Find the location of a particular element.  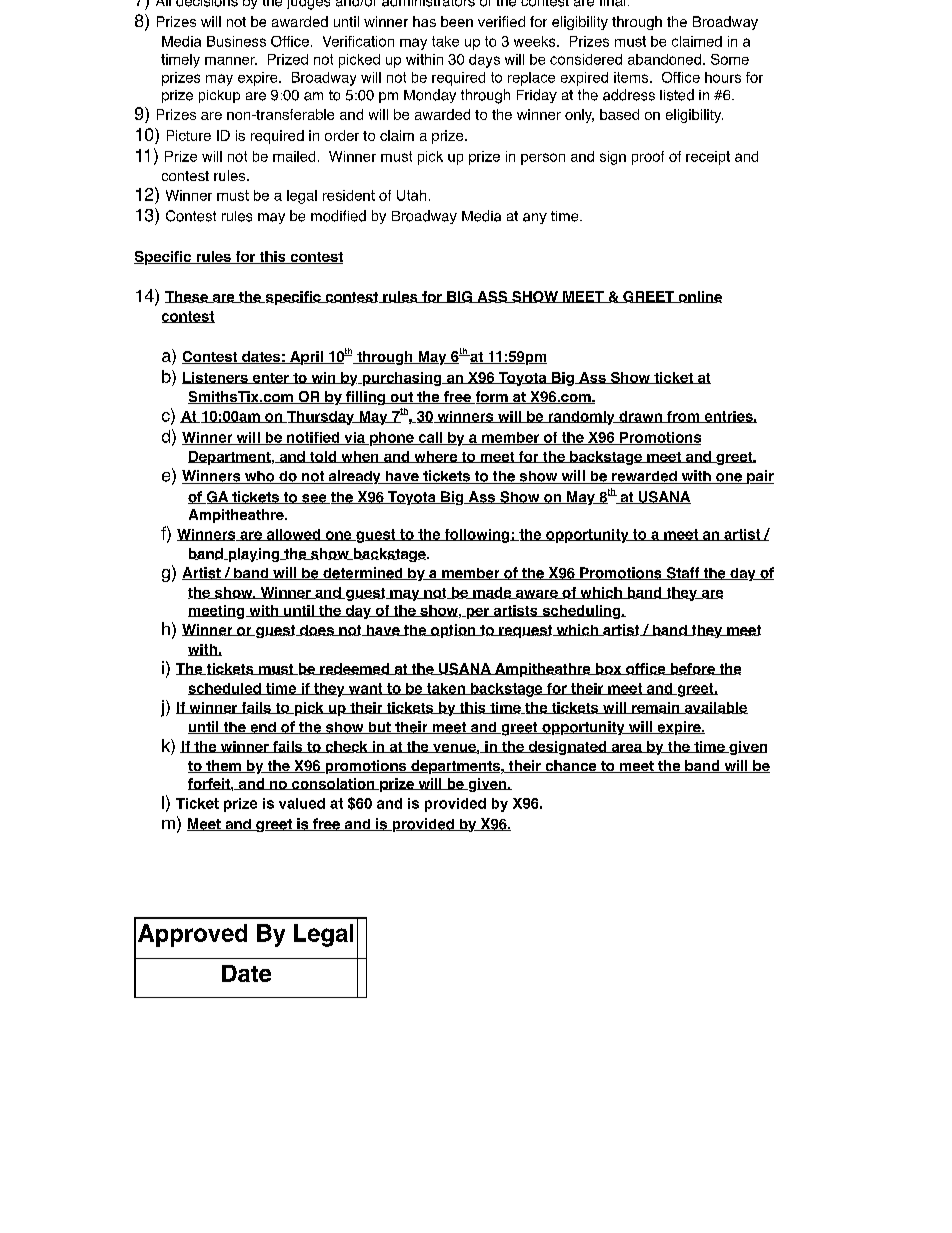

Business is located at coordinates (236, 41).
